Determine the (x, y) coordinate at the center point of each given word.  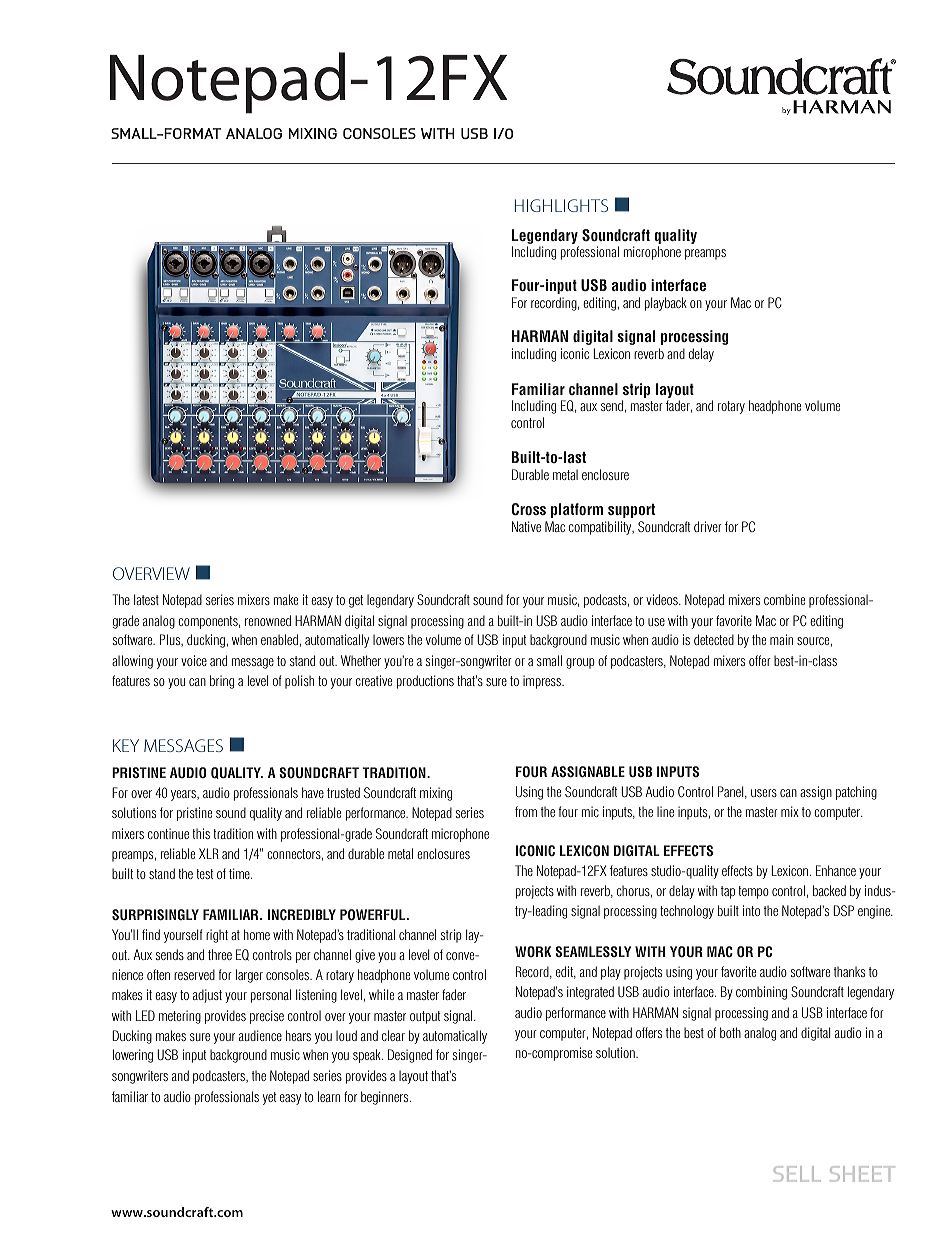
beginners (386, 1098)
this (201, 833)
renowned (268, 620)
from (526, 811)
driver (708, 526)
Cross (529, 509)
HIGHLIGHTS (561, 205)
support (631, 511)
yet (270, 1098)
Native (526, 526)
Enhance (836, 870)
